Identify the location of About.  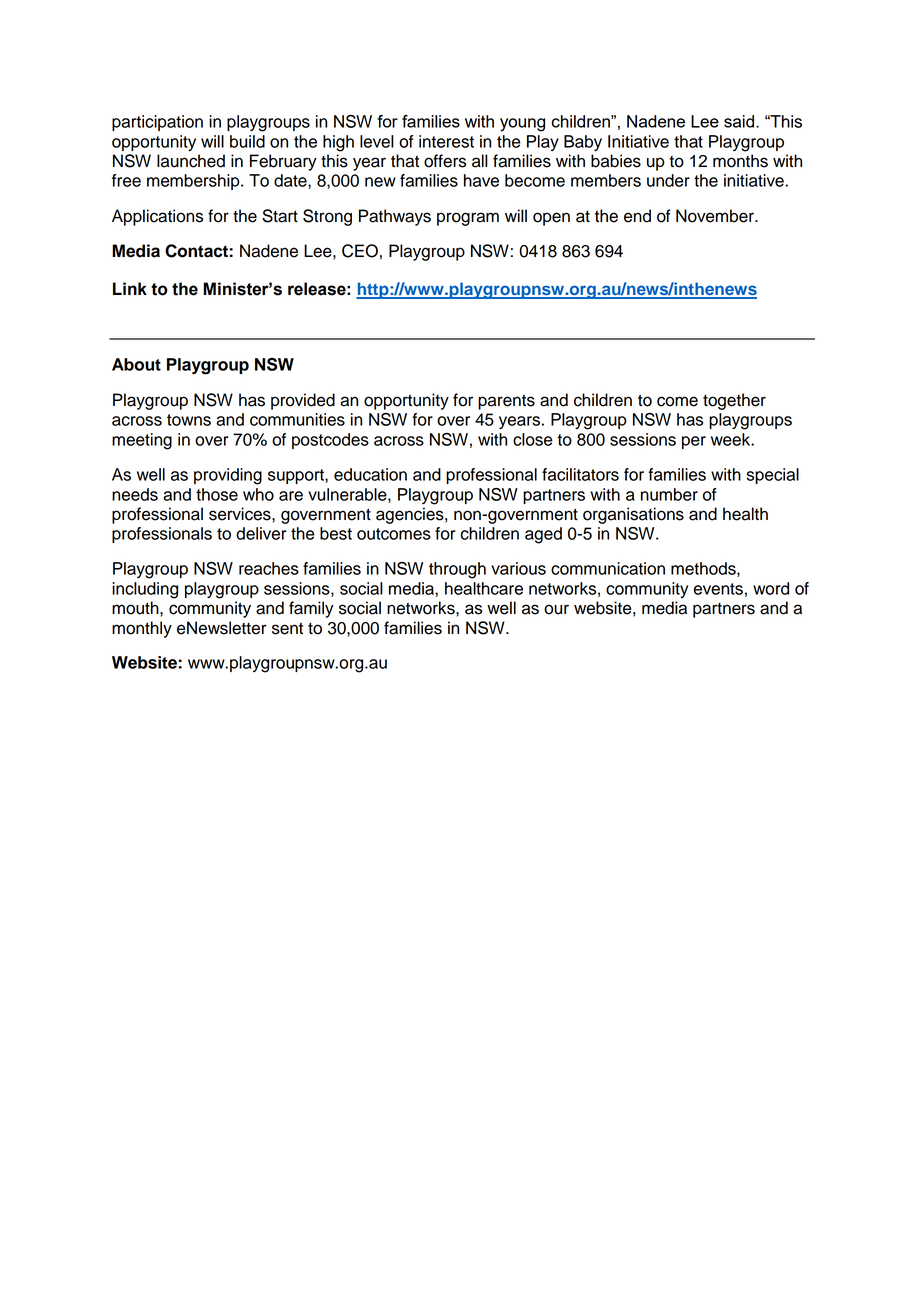
(136, 364).
